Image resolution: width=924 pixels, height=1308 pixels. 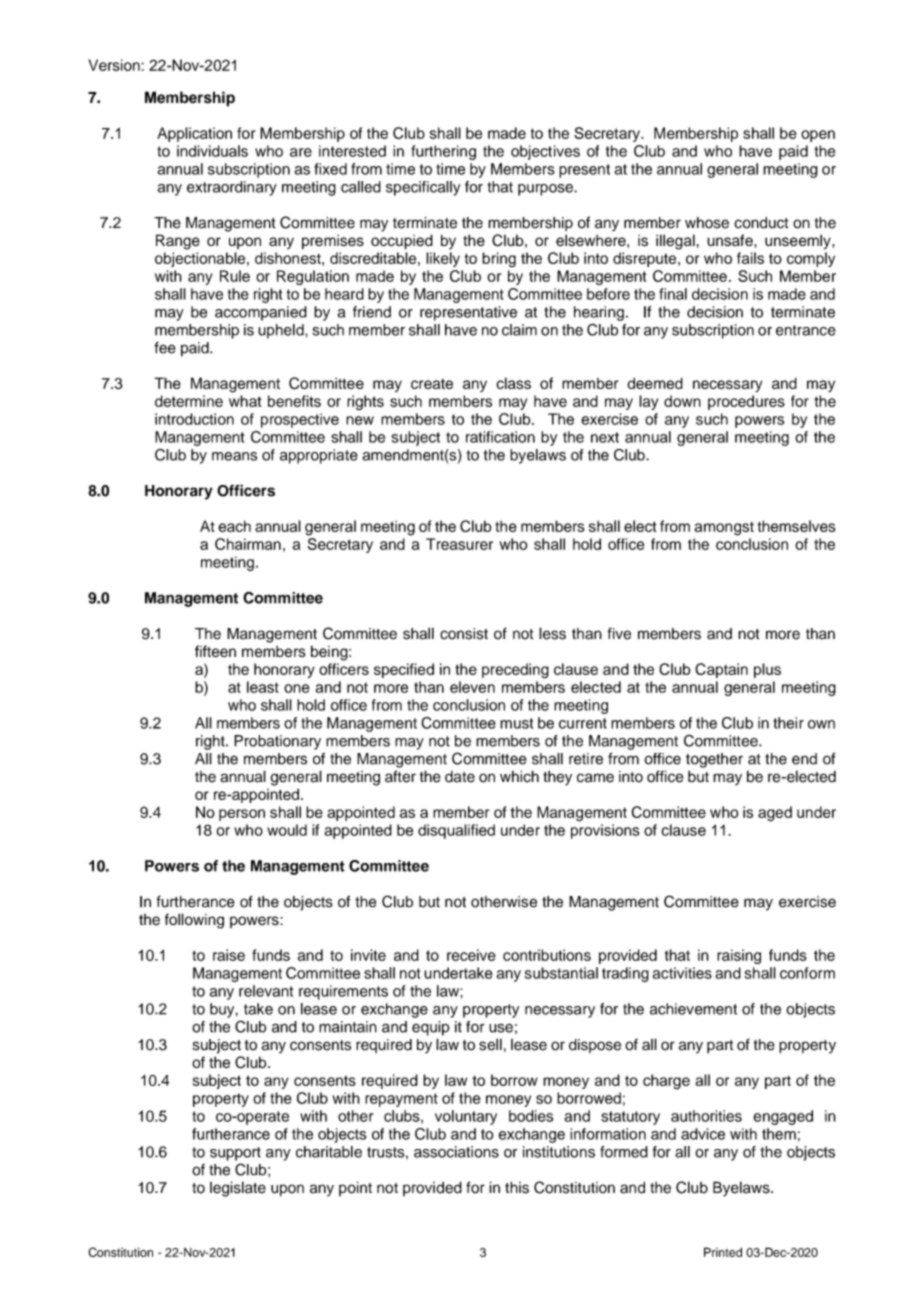 I want to click on fifteen, so click(x=215, y=651).
